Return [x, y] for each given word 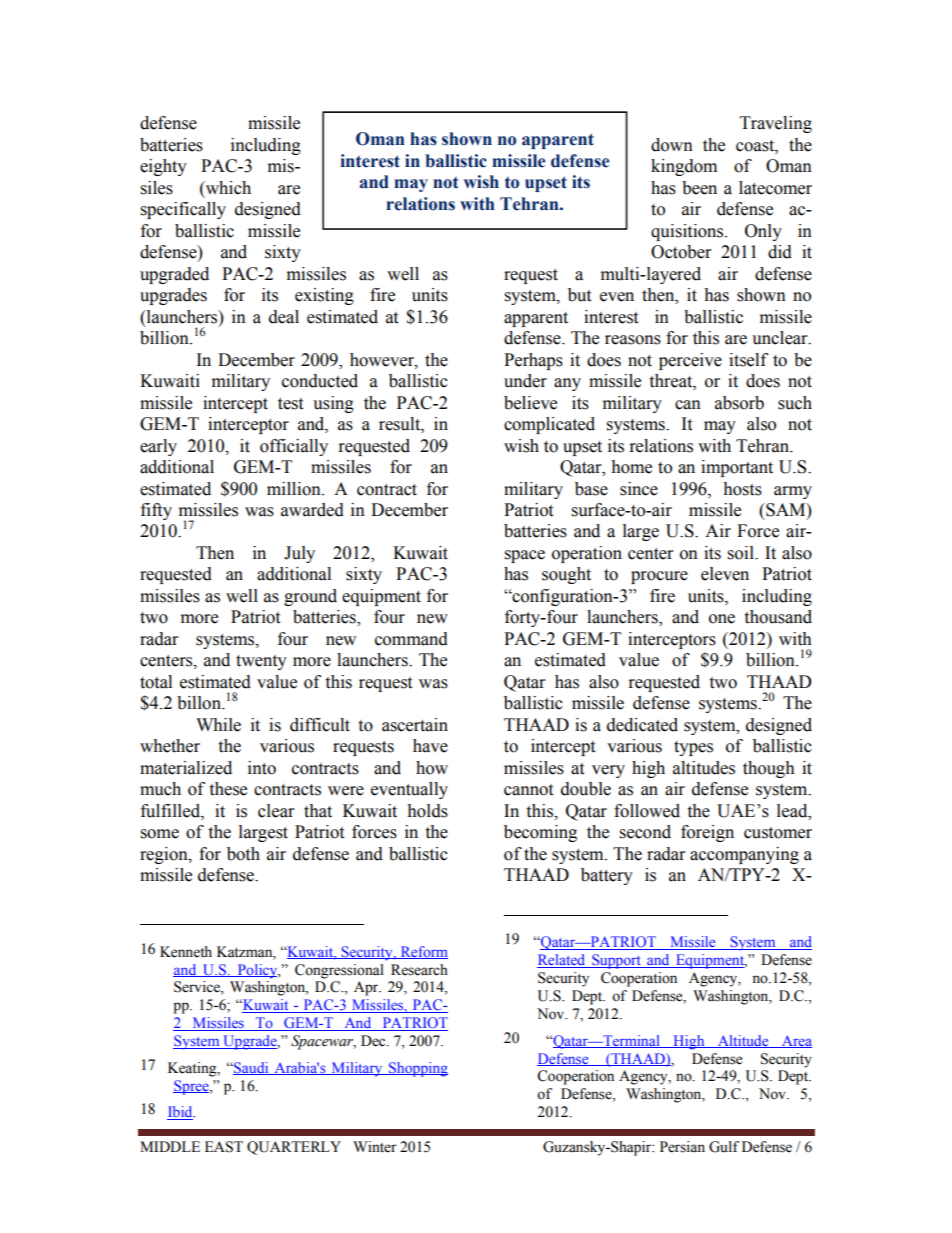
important [737, 468]
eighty [163, 167]
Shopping [417, 1069]
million [295, 489]
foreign [707, 833]
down [672, 145]
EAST [224, 1147]
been [699, 188]
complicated [549, 425]
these [228, 789]
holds [427, 811]
